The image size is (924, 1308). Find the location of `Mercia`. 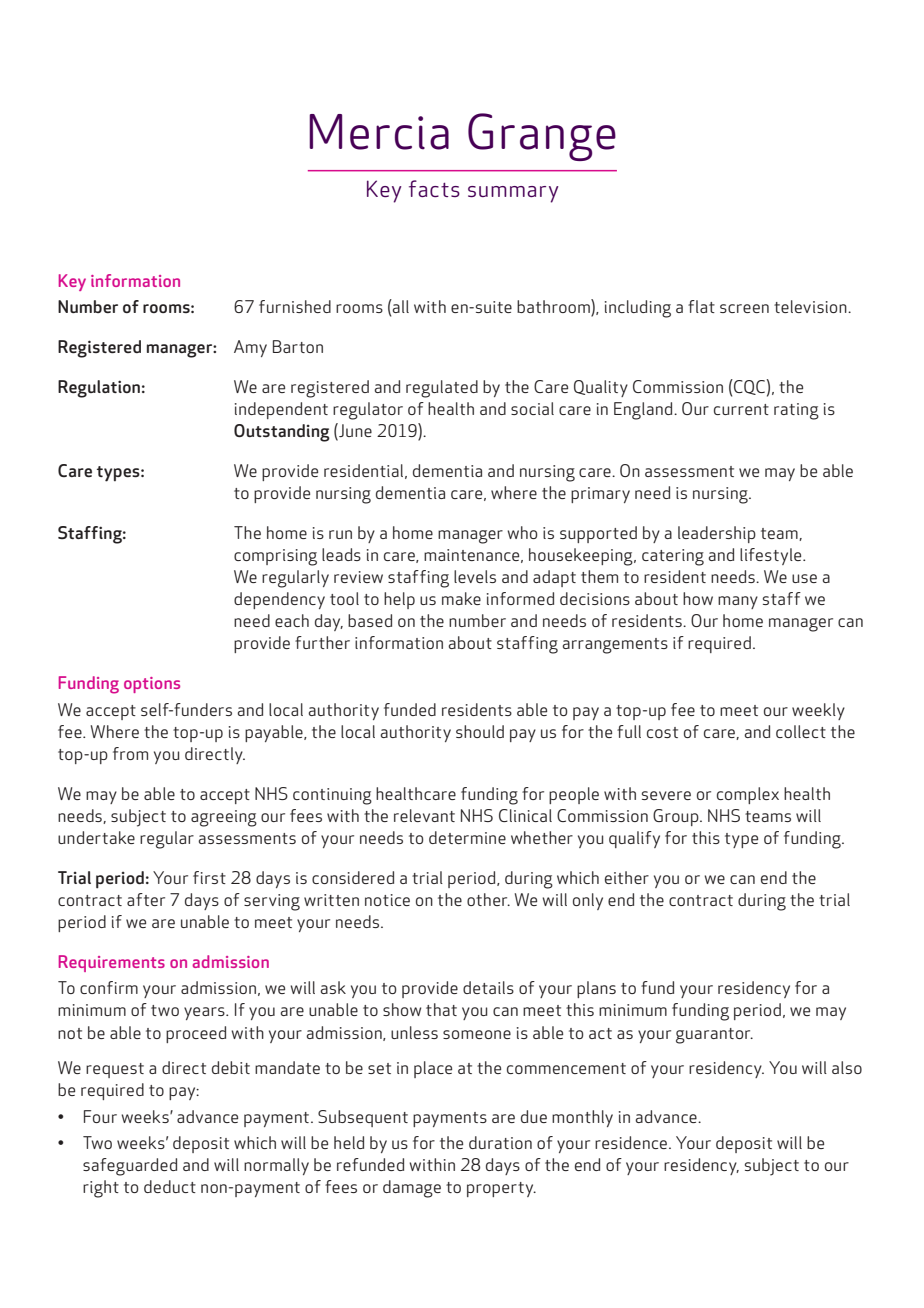

Mercia is located at coordinates (379, 132).
